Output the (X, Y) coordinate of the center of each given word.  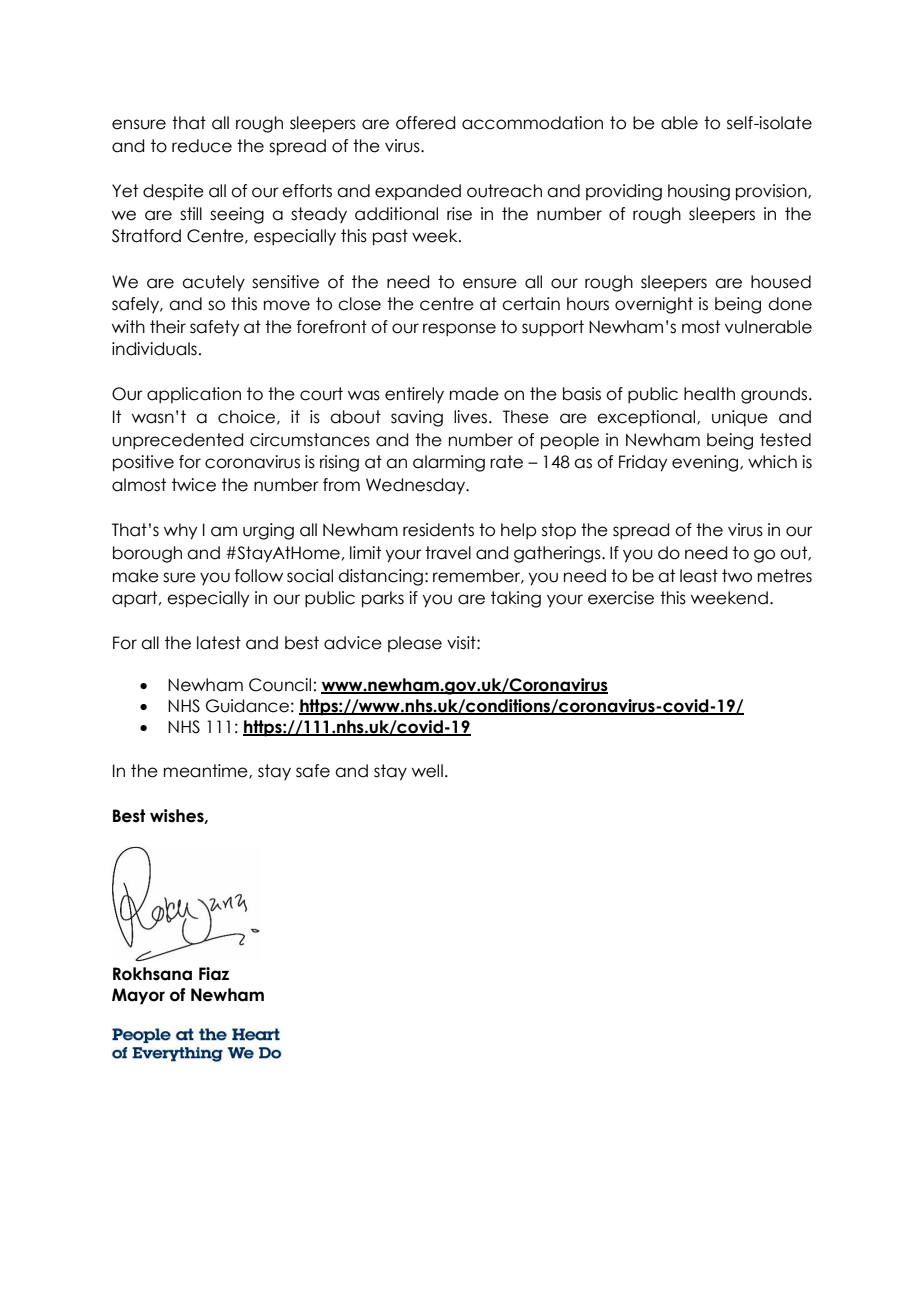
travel (448, 553)
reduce (202, 146)
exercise (621, 598)
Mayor (138, 996)
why (180, 531)
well (427, 771)
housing (699, 192)
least (699, 576)
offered (425, 123)
